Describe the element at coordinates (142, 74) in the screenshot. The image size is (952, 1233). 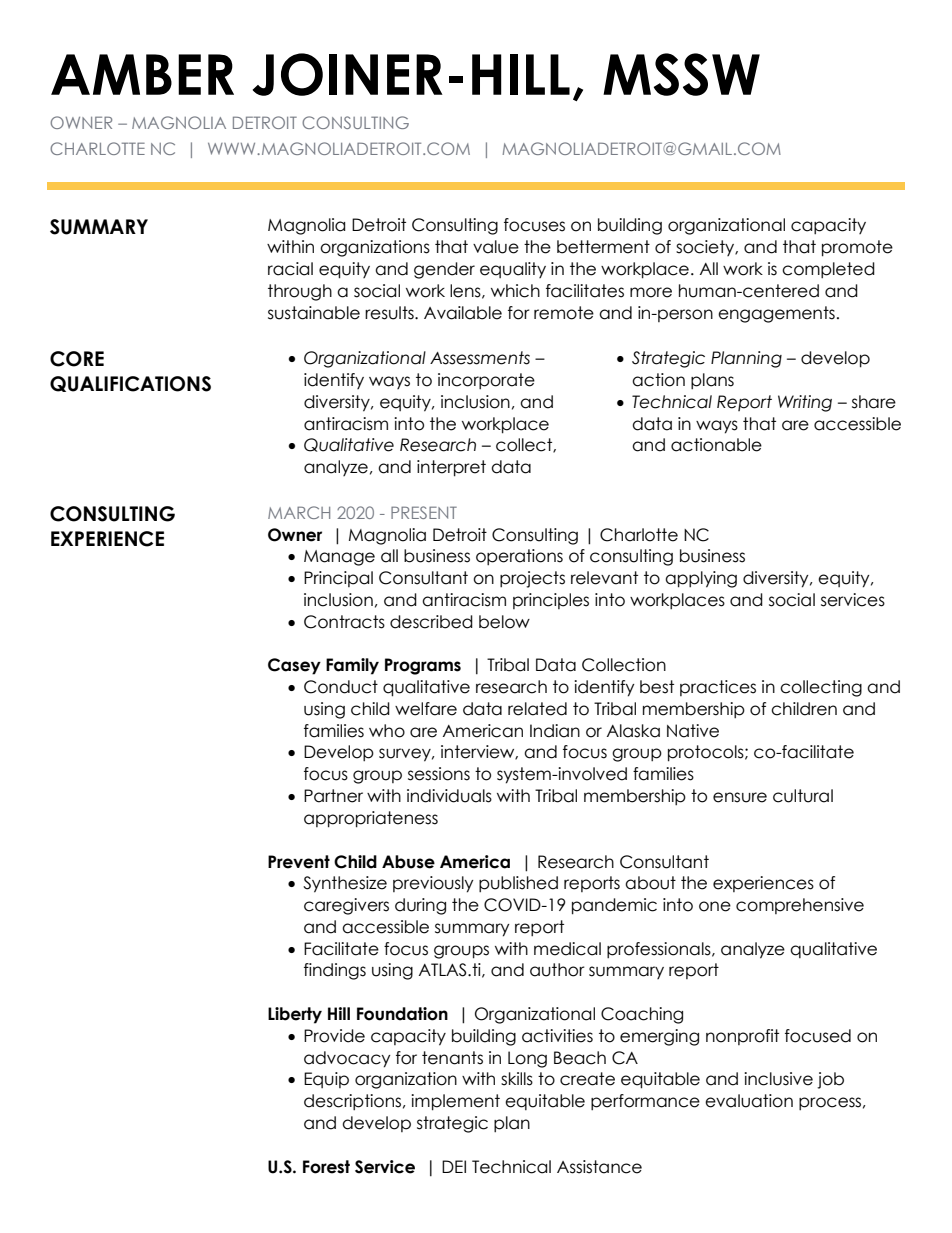
I see `AMBER` at that location.
